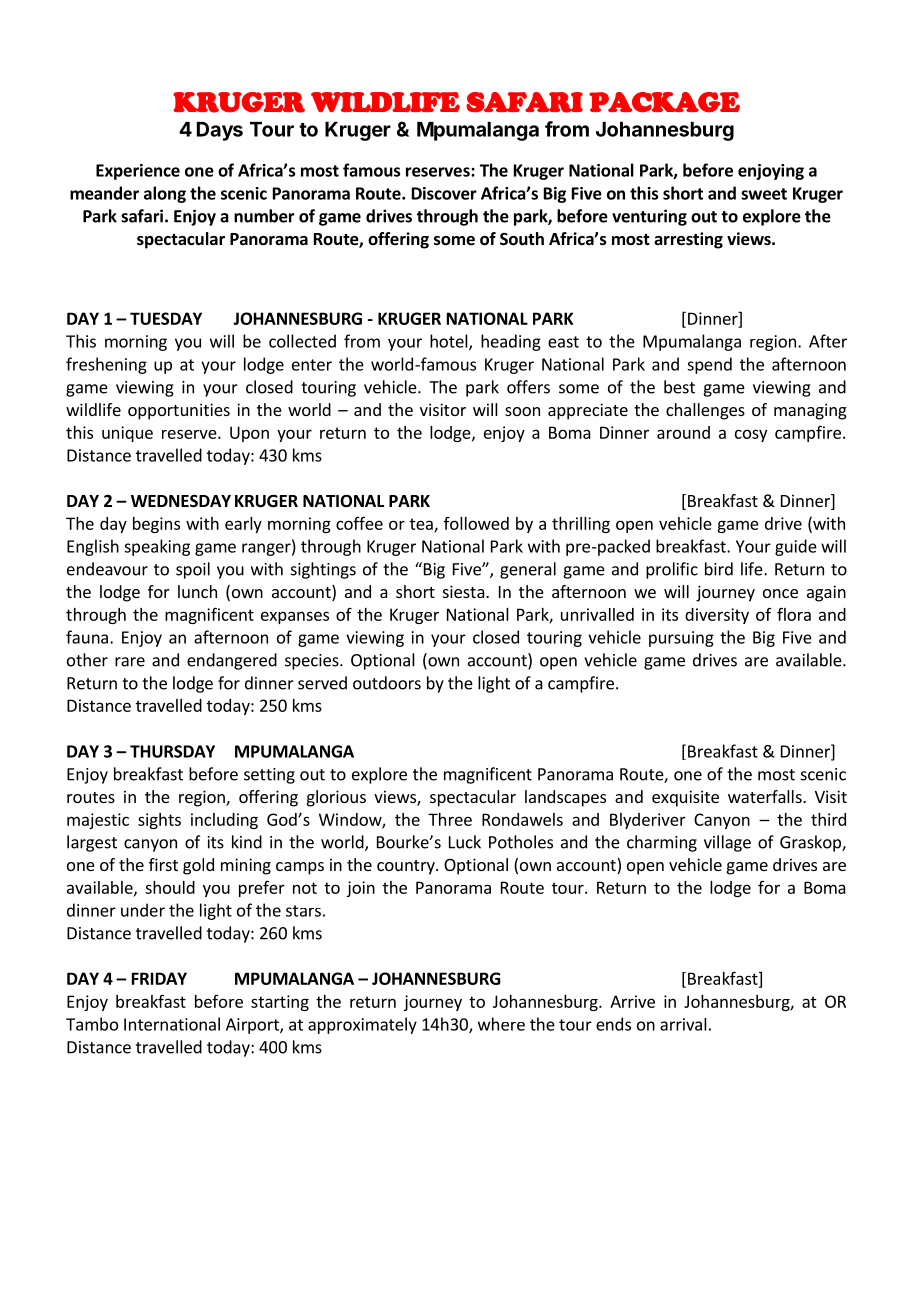 This screenshot has height=1308, width=924. I want to click on FRIDAY, so click(159, 978).
